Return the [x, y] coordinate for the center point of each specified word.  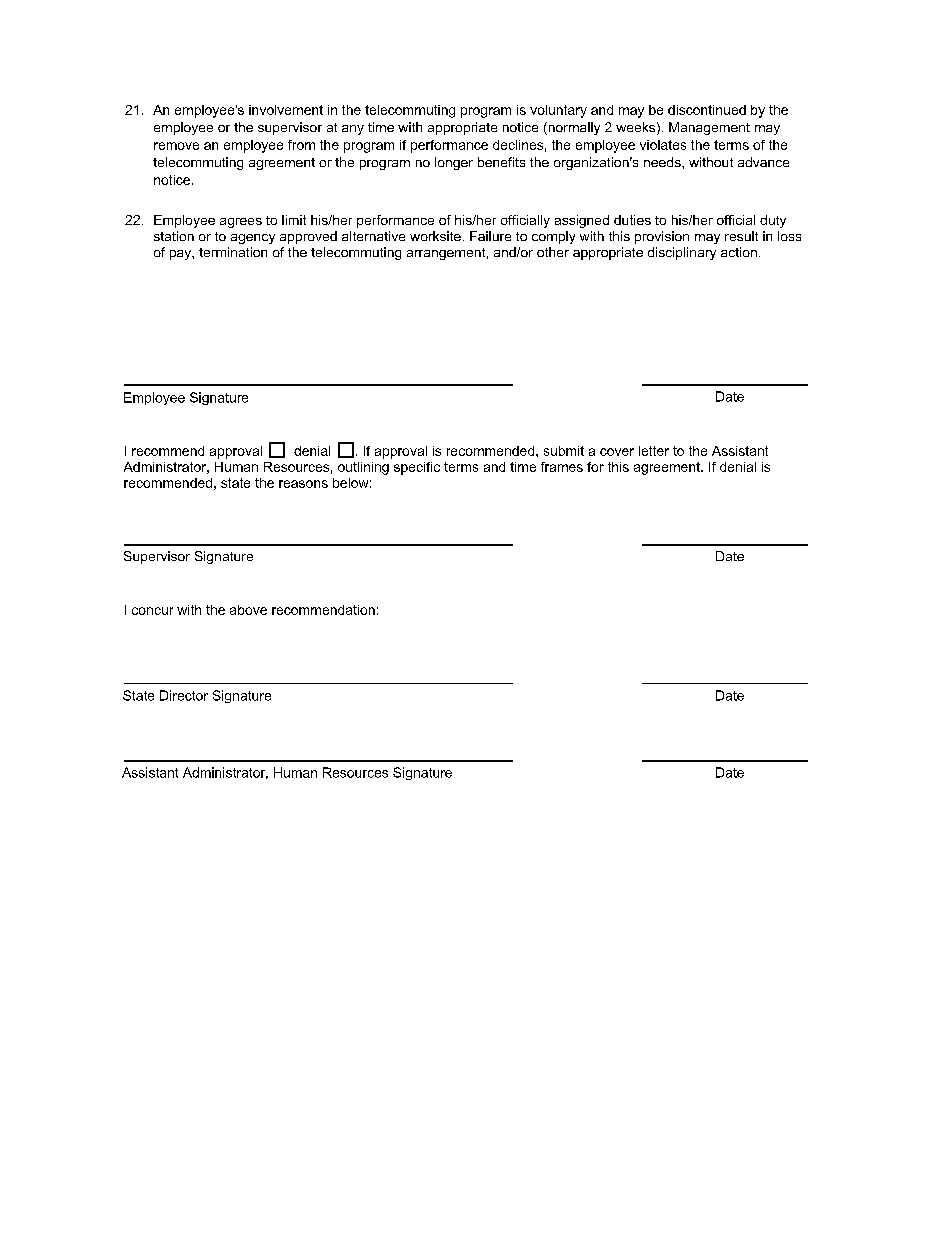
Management [709, 128]
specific [417, 468]
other [553, 252]
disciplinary [682, 253]
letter [654, 451]
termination [233, 252]
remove [176, 146]
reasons [303, 484]
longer [454, 163]
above [248, 610]
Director [184, 695]
